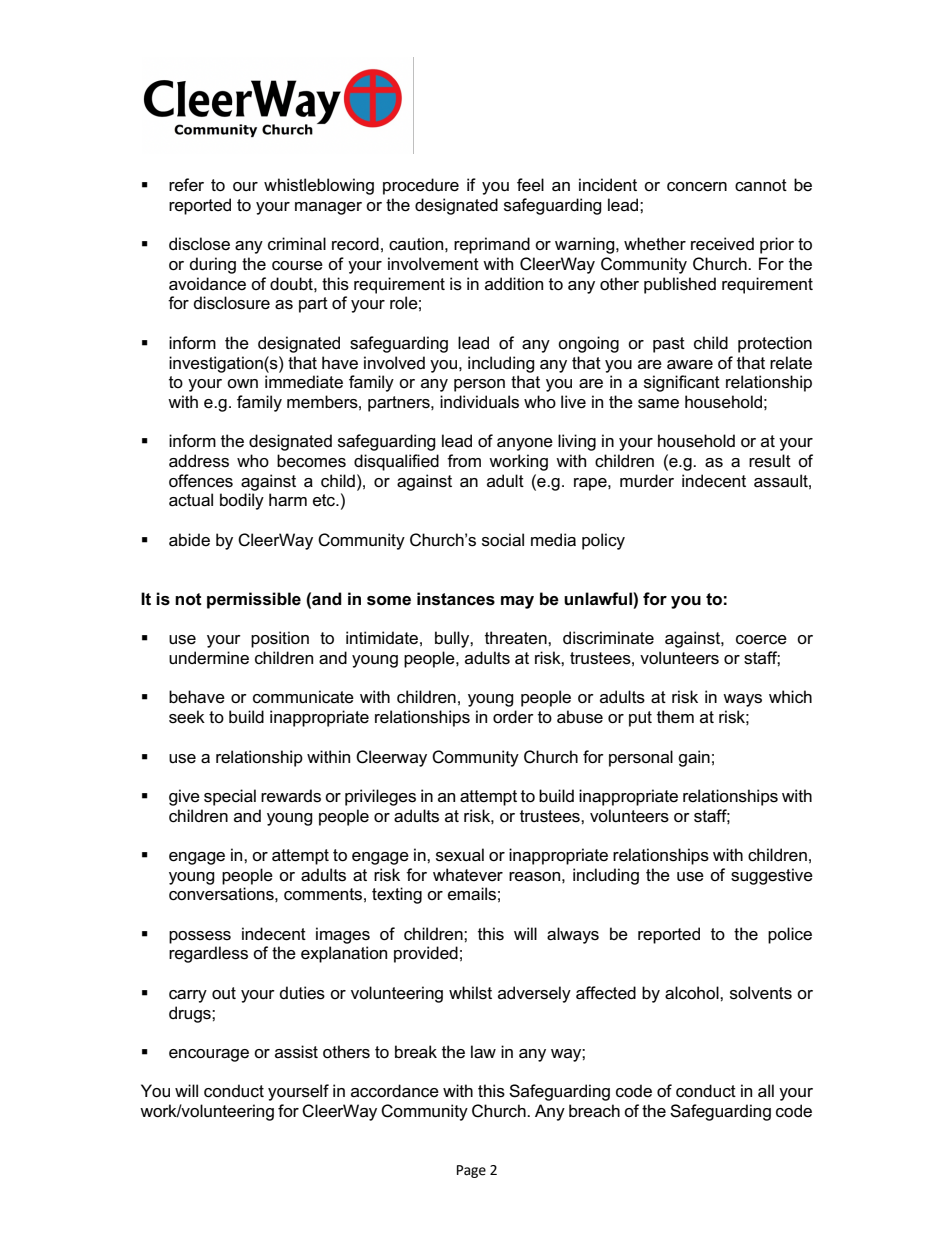  I want to click on received, so click(722, 244).
